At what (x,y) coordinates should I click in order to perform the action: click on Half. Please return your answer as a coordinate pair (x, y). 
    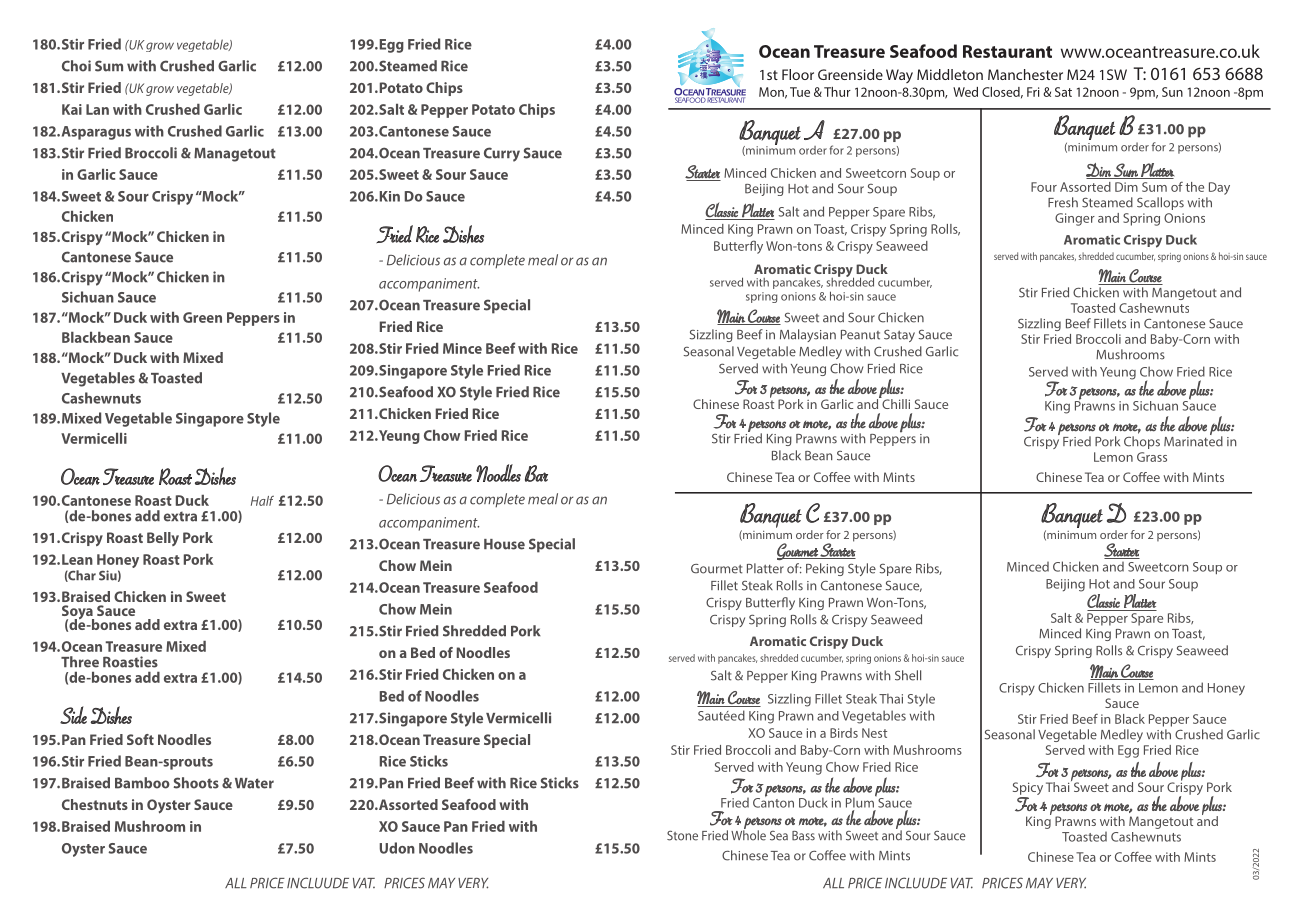
    Looking at the image, I should click on (262, 501).
